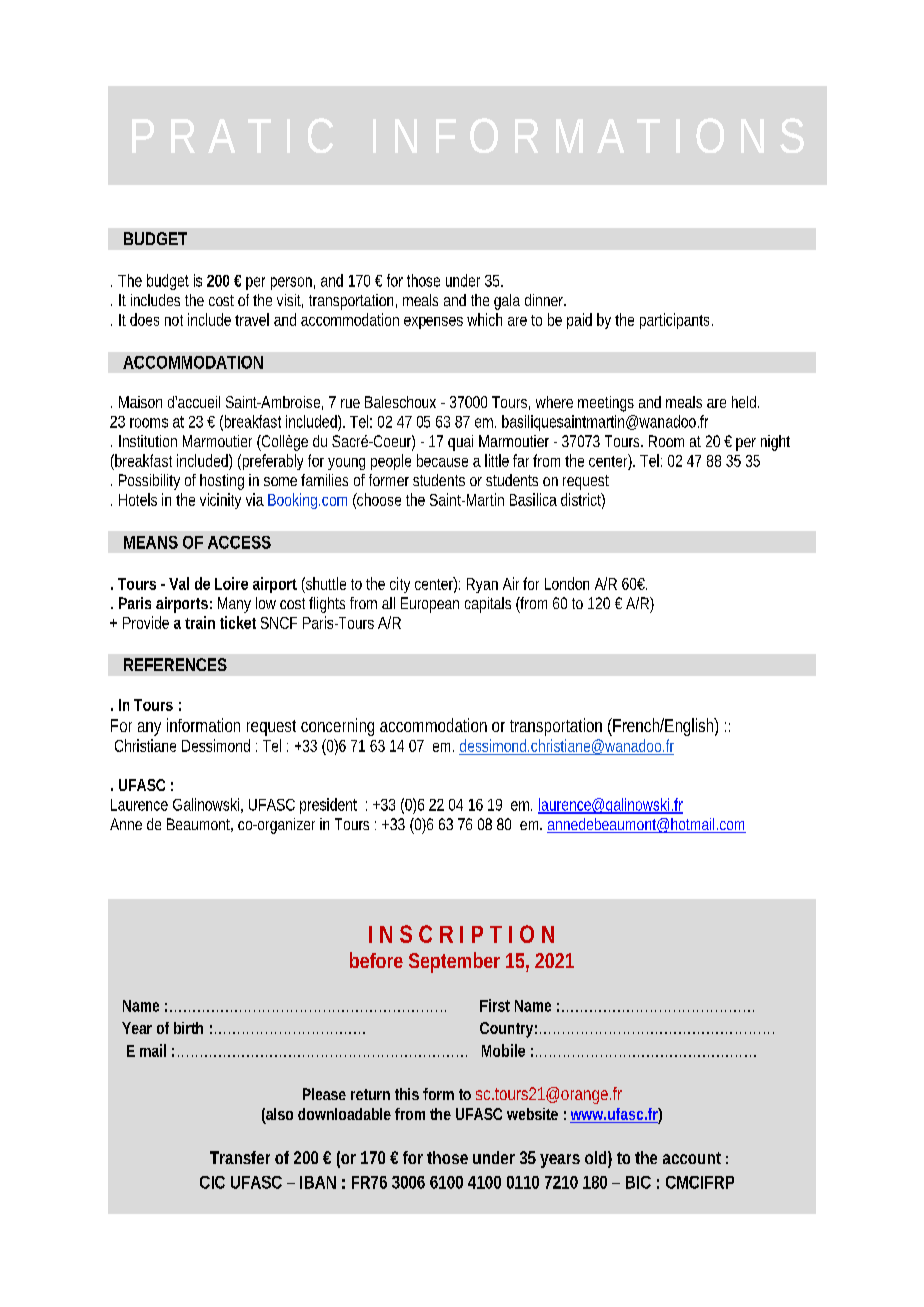 This image has height=1307, width=924. Describe the element at coordinates (252, 319) in the image. I see `travel` at that location.
